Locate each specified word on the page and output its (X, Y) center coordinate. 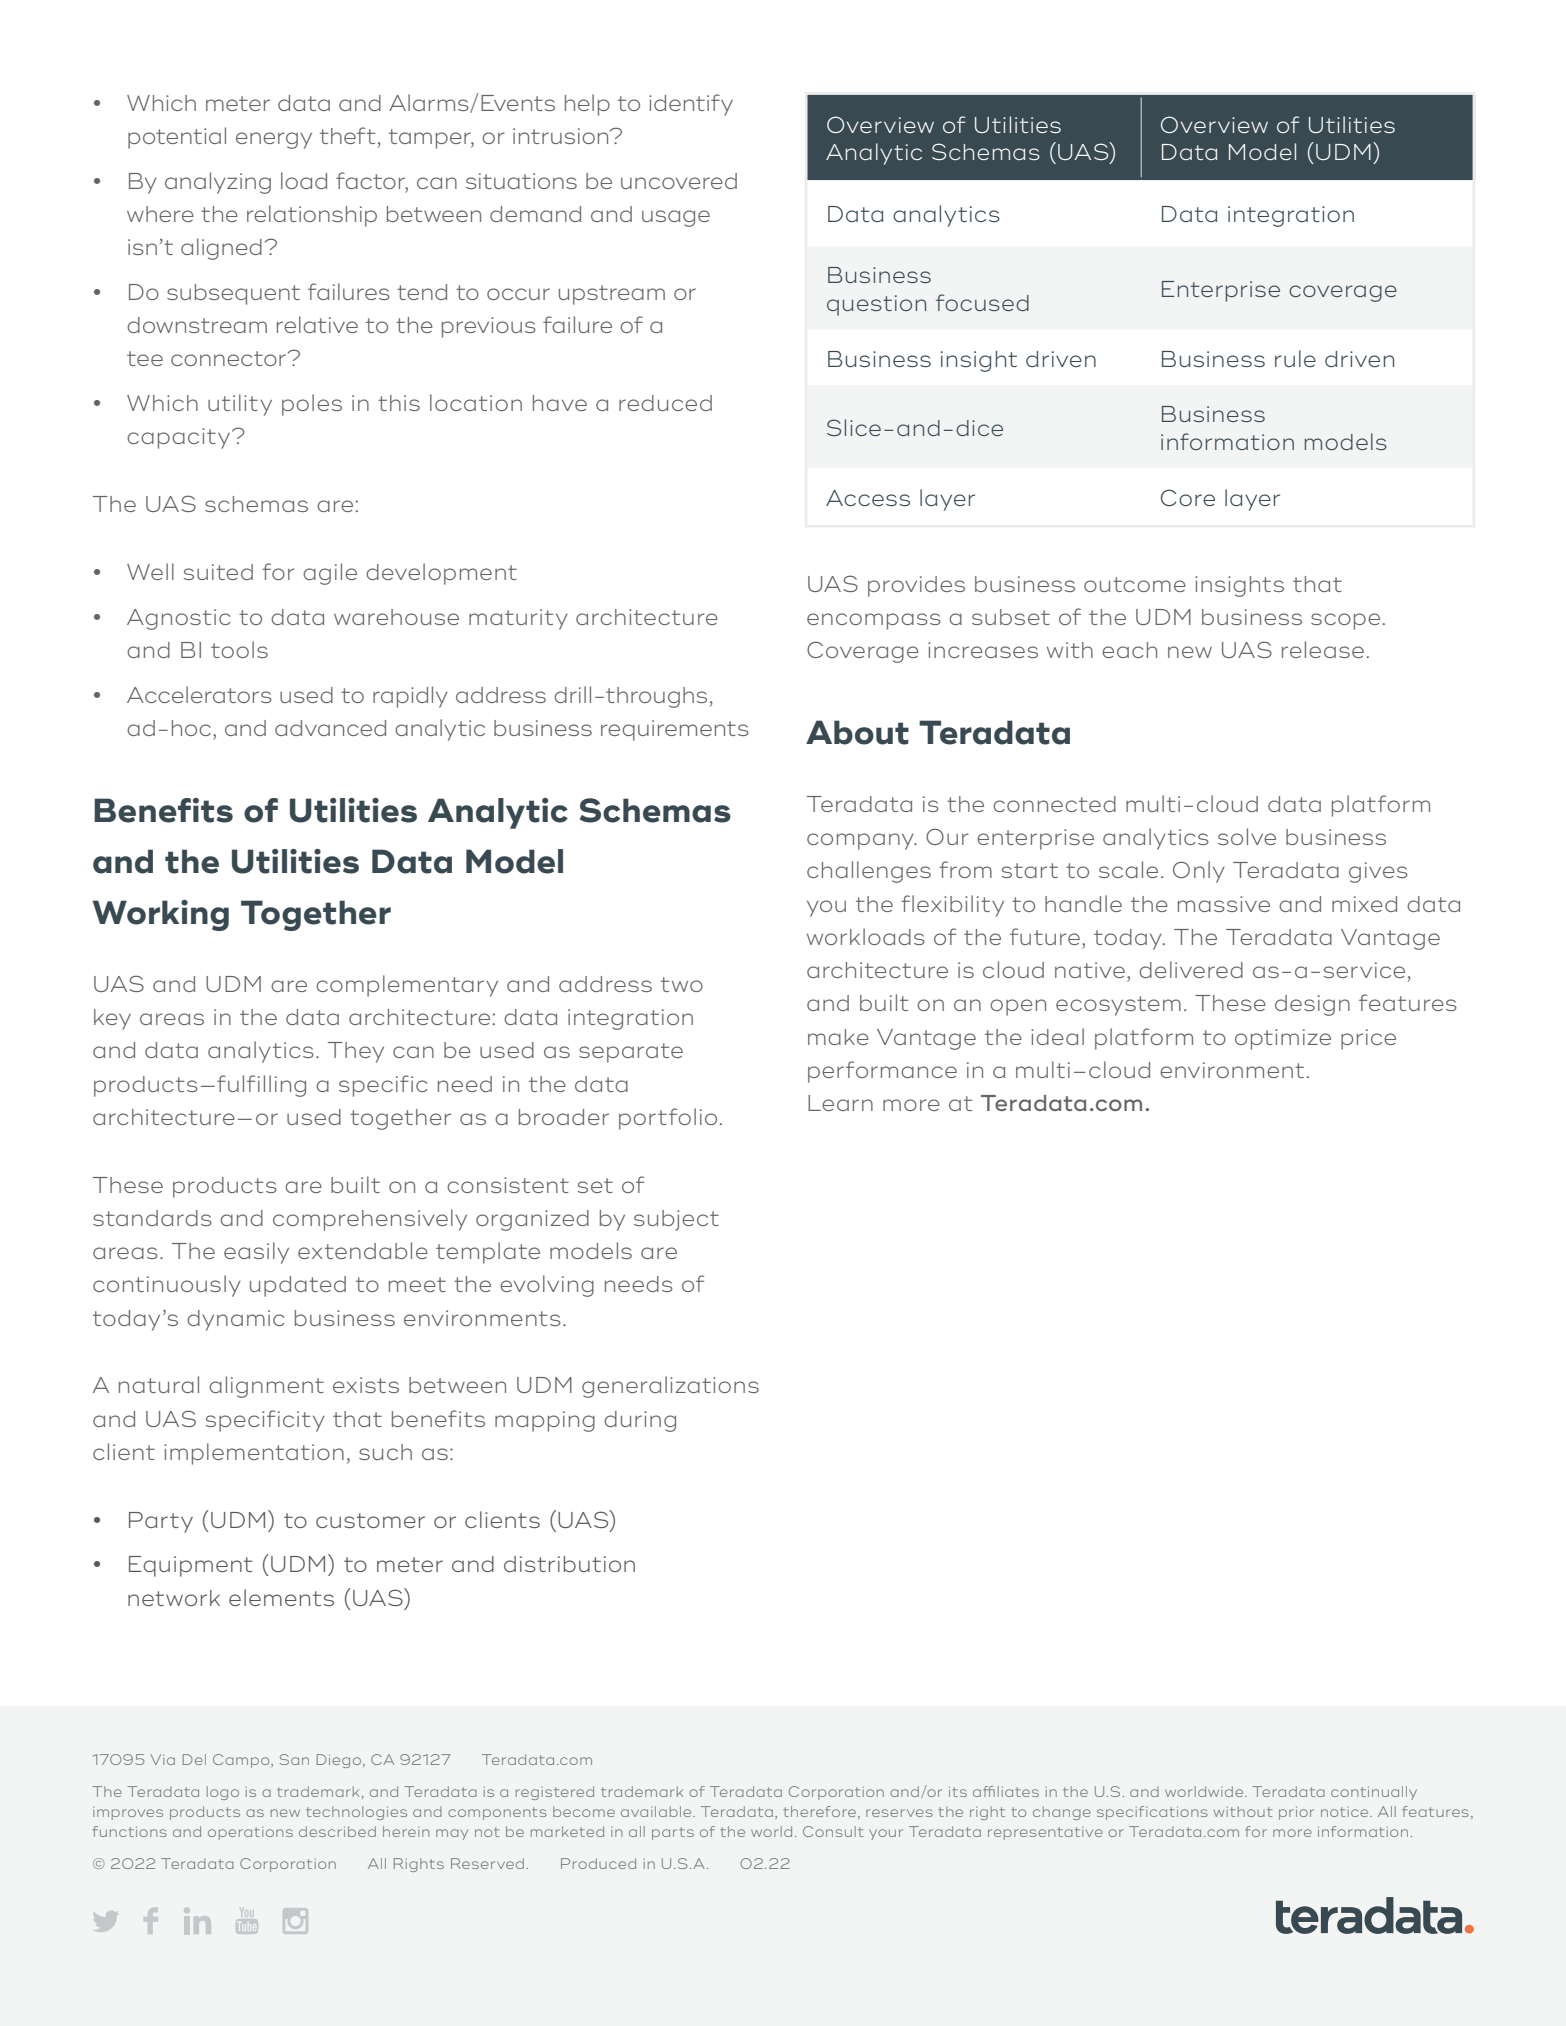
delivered (1191, 969)
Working (160, 915)
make (838, 1037)
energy (274, 140)
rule (1295, 358)
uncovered (679, 181)
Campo (242, 1761)
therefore (821, 1812)
